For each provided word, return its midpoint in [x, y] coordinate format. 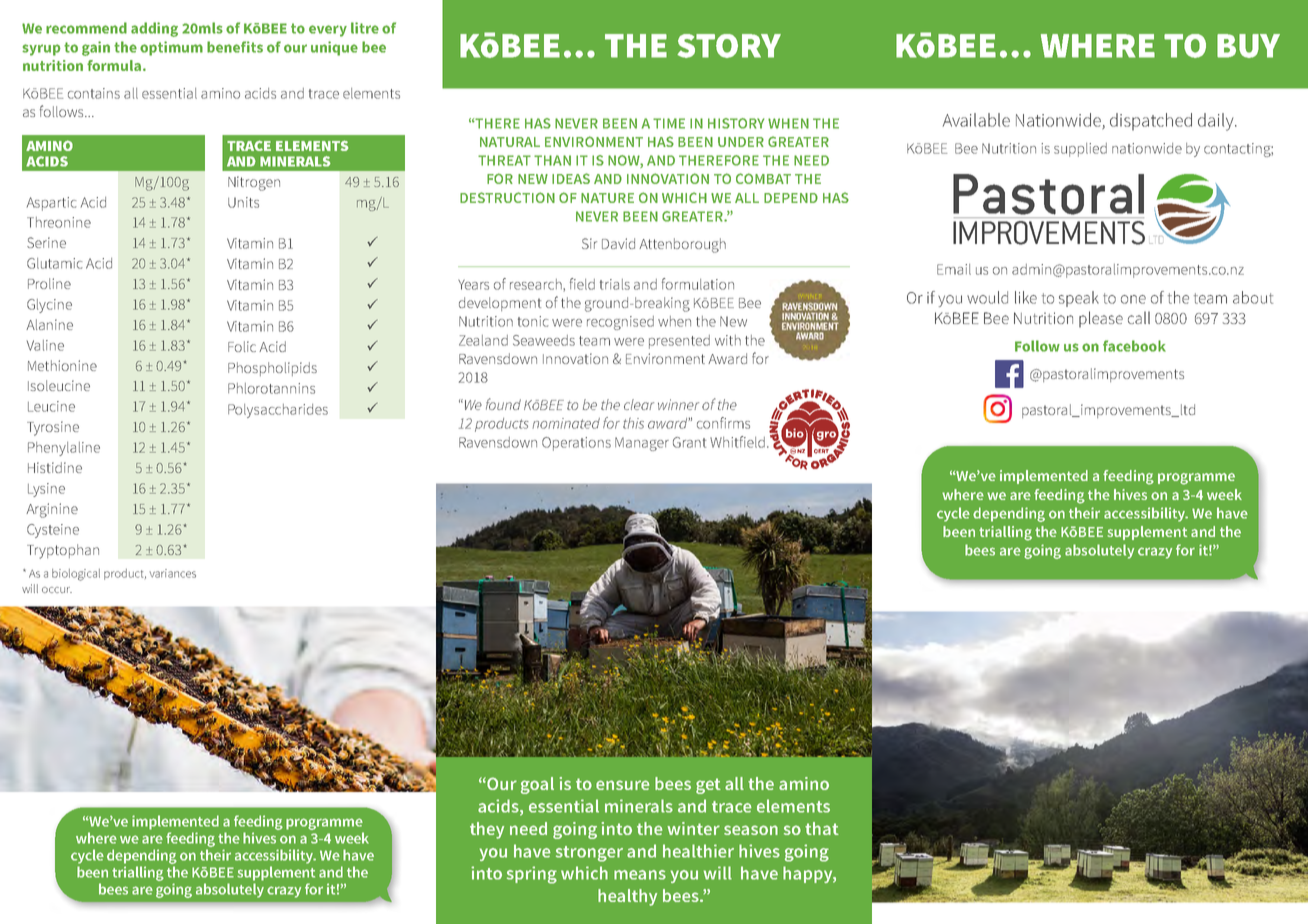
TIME [669, 123]
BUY [1248, 46]
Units [243, 202]
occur [57, 590]
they [487, 830]
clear [639, 404]
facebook [1134, 346]
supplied [1080, 150]
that [822, 828]
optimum [171, 48]
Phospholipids [272, 369]
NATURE [607, 198]
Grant [689, 442]
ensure [622, 785]
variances [172, 573]
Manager [642, 444]
